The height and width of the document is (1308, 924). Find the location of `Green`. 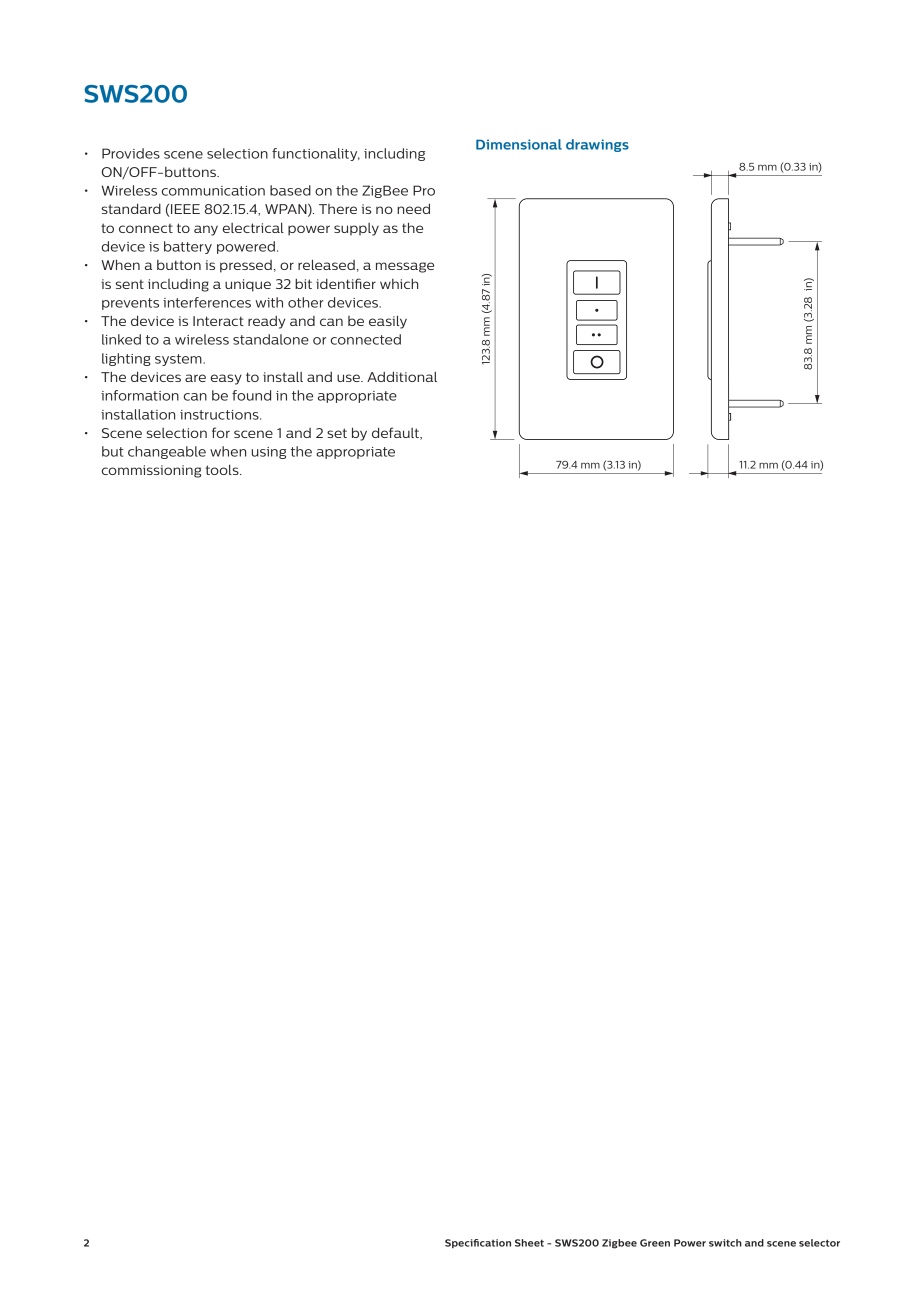

Green is located at coordinates (655, 1243).
